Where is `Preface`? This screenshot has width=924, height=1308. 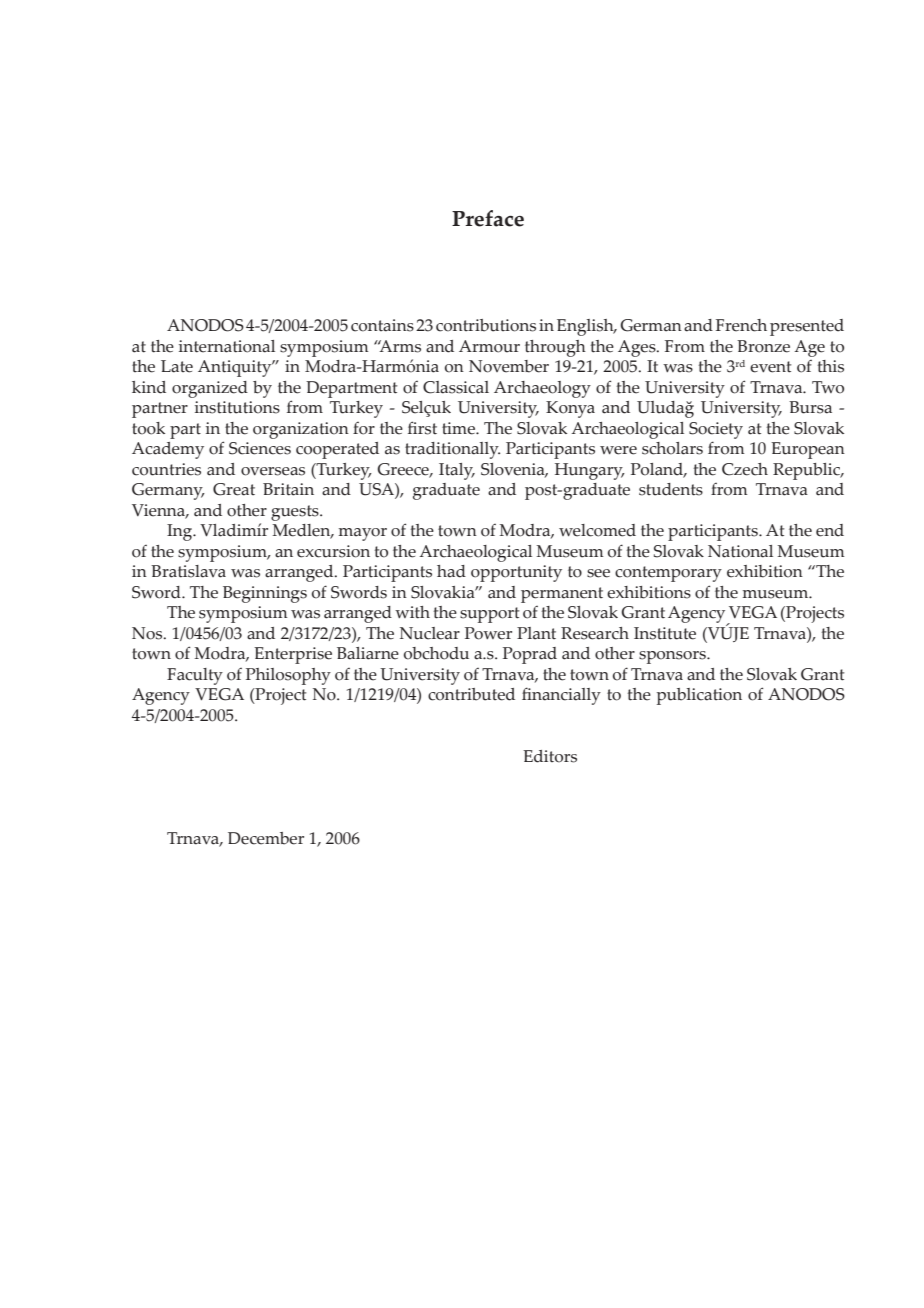
Preface is located at coordinates (488, 218).
